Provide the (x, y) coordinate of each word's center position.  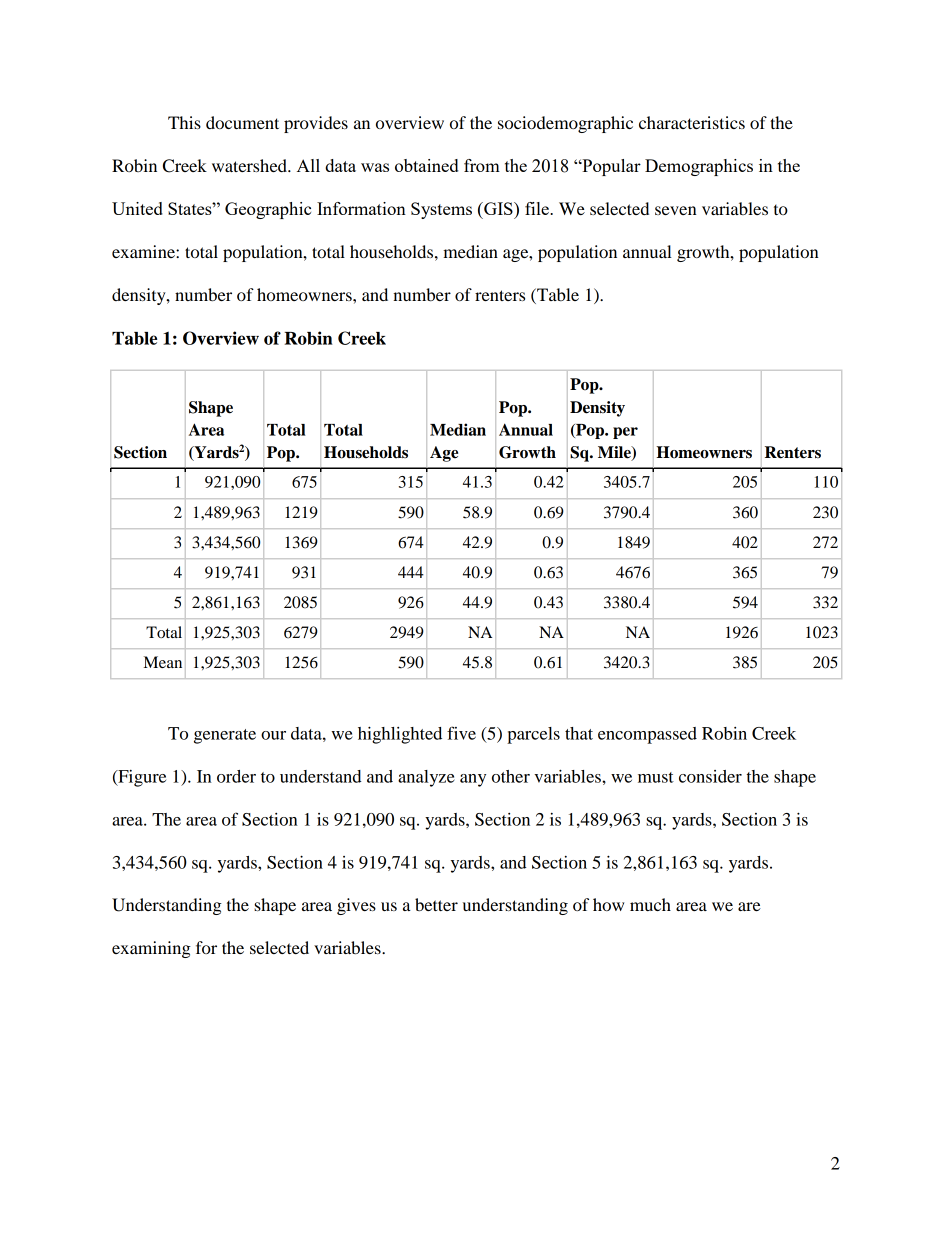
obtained (426, 165)
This (184, 122)
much (650, 904)
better (436, 904)
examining (151, 949)
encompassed (647, 735)
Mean (163, 662)
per (625, 433)
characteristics (692, 122)
